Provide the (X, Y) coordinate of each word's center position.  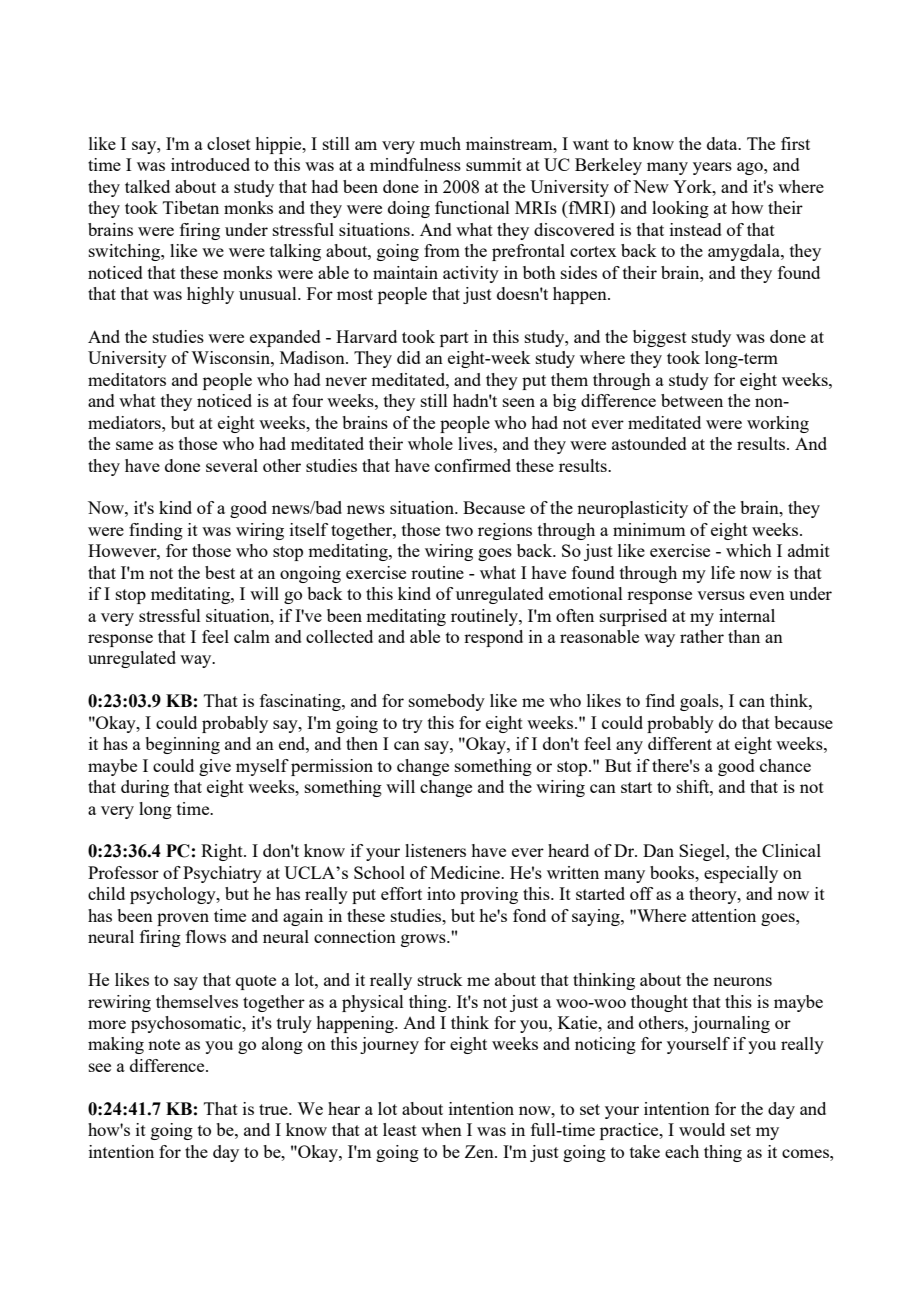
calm (252, 636)
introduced (210, 164)
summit (494, 164)
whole (430, 443)
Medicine (466, 872)
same (134, 445)
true (274, 1109)
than (744, 636)
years (712, 168)
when (441, 1129)
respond (493, 638)
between (692, 400)
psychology (174, 895)
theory (714, 895)
